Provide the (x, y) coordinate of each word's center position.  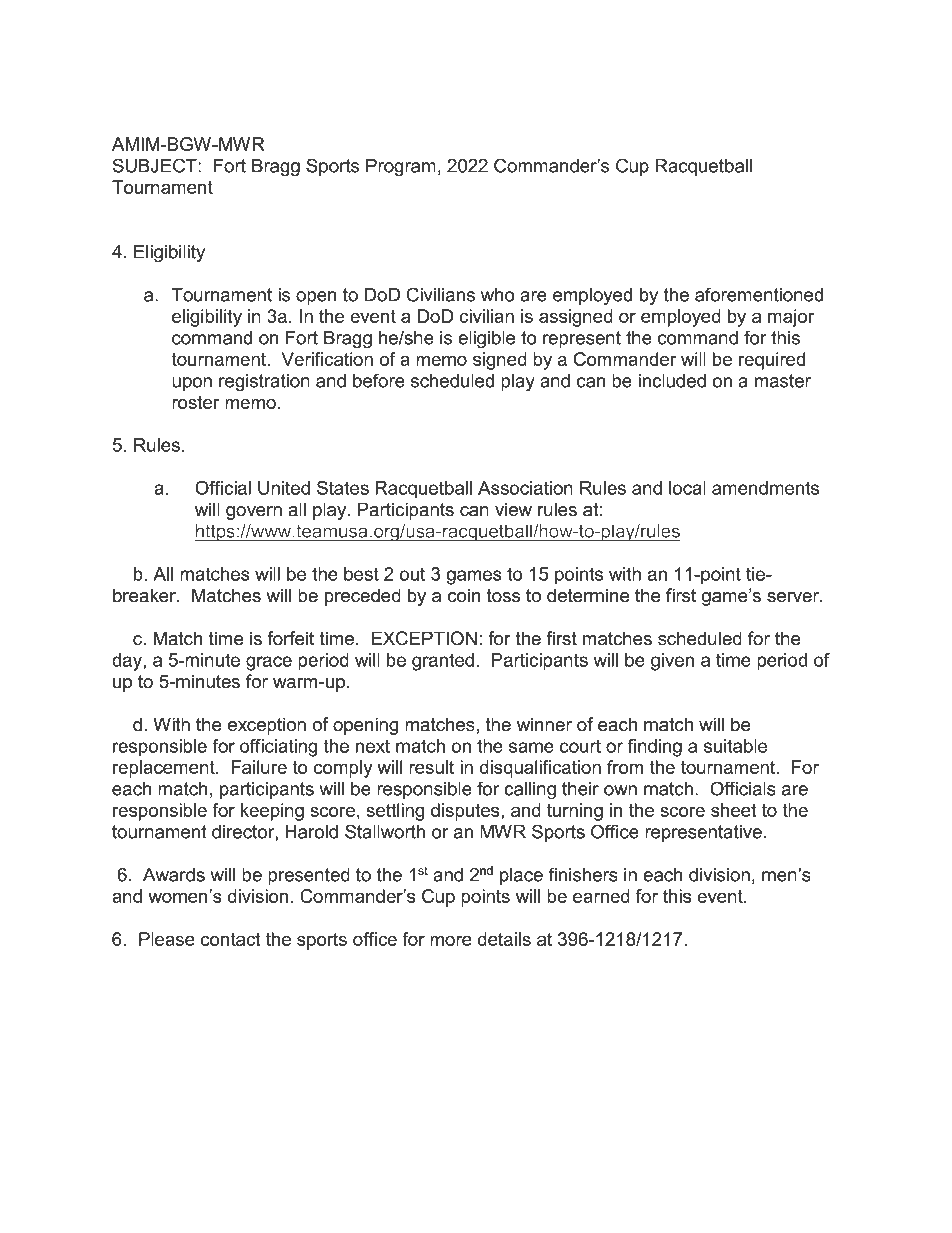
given (672, 662)
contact (230, 939)
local (687, 488)
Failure (259, 767)
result (431, 767)
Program (401, 168)
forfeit (291, 638)
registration (264, 383)
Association (525, 488)
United (284, 488)
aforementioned (759, 294)
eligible (486, 340)
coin (464, 595)
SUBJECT (156, 165)
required (772, 361)
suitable (735, 746)
